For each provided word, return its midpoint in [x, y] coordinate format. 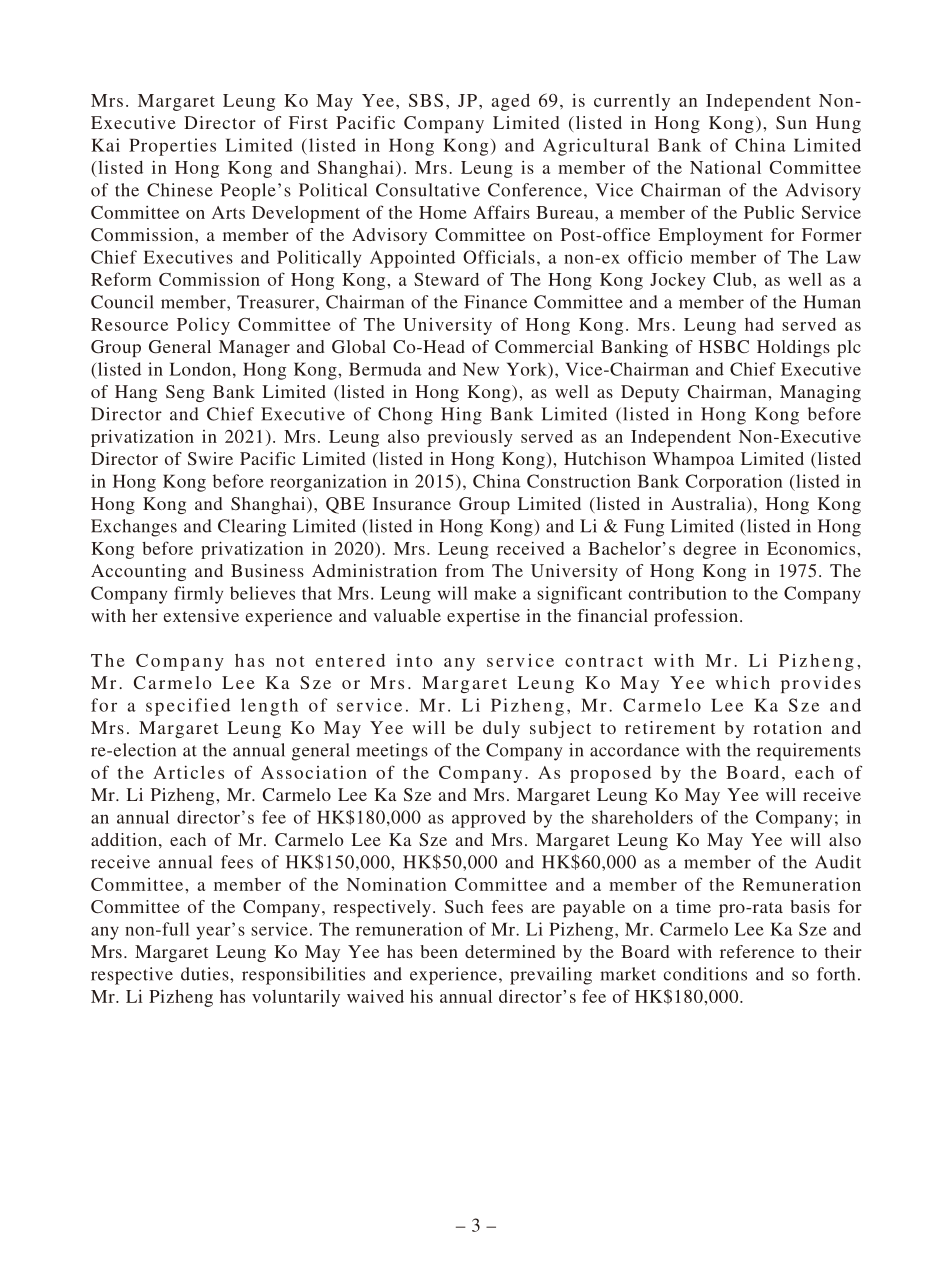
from [464, 570]
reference [757, 951]
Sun [791, 122]
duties [206, 974]
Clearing [252, 528]
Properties [172, 147]
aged [511, 102]
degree [709, 550]
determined [510, 951]
